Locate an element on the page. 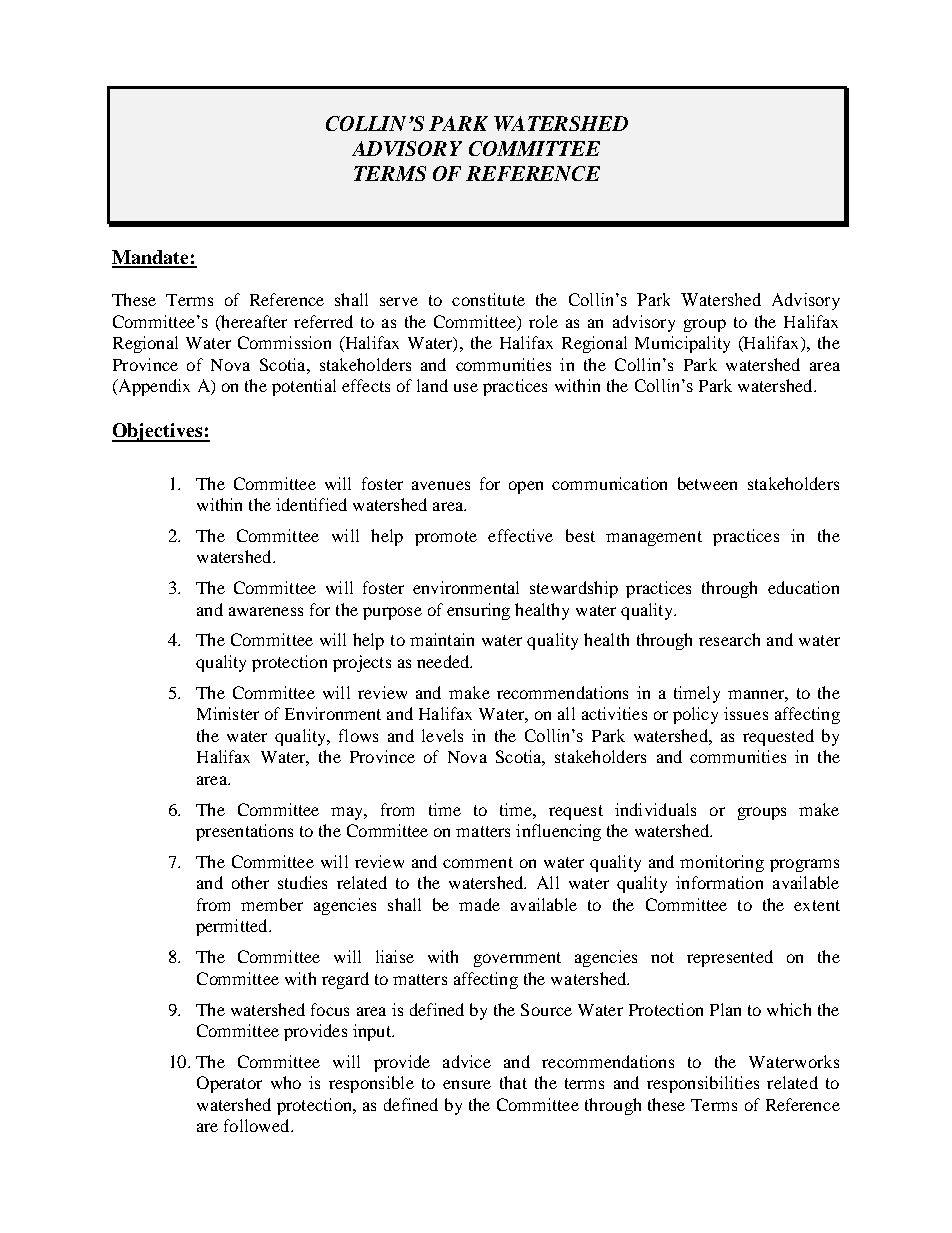 This image has height=1233, width=952. between is located at coordinates (707, 483).
